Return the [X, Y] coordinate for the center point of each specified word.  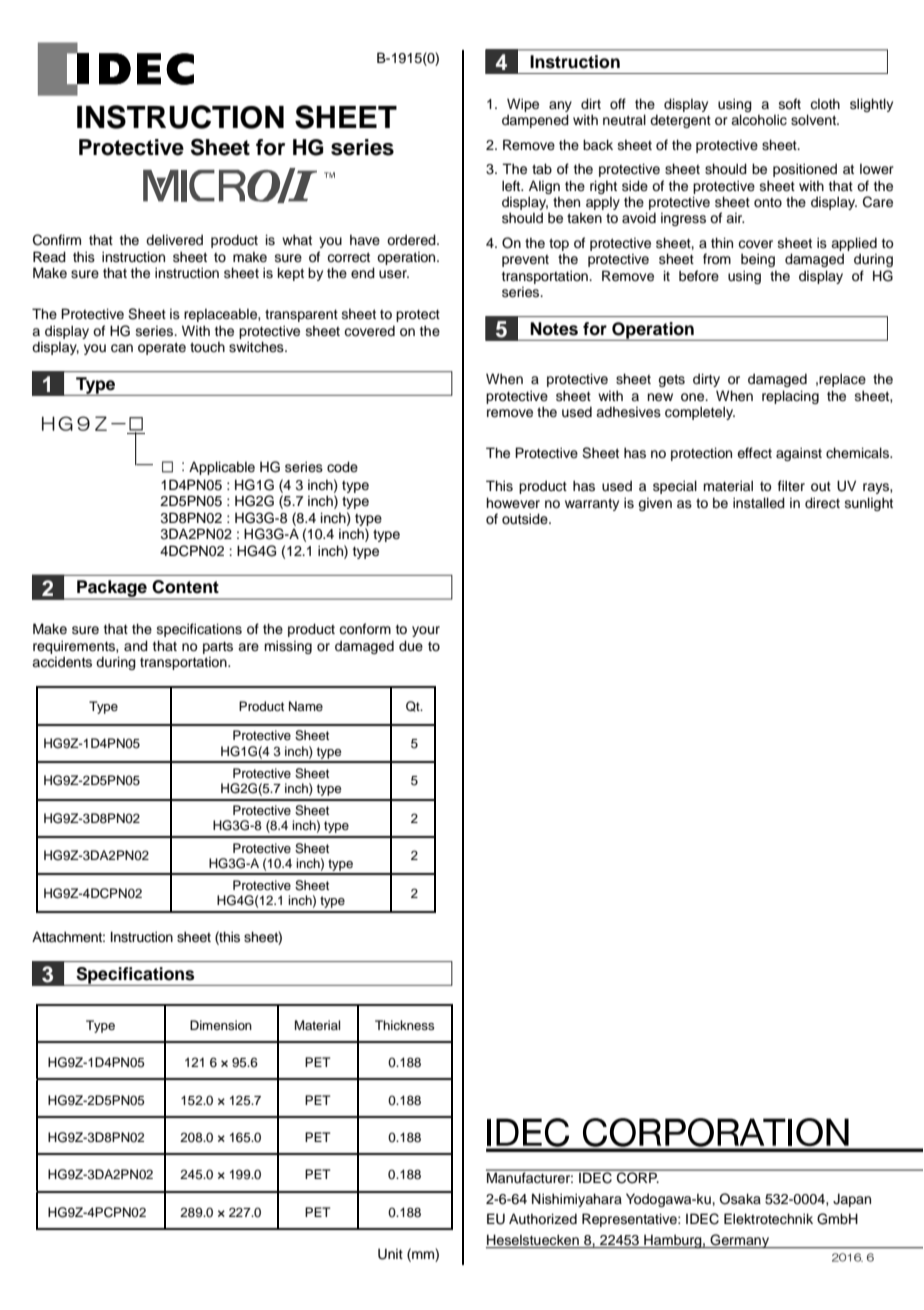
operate [162, 348]
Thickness [404, 1025]
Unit [390, 1254]
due [411, 646]
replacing [790, 397]
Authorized [543, 1219]
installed [759, 503]
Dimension [221, 1025]
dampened [535, 121]
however [513, 503]
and [136, 645]
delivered [174, 240]
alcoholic [759, 120]
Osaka [740, 1199]
